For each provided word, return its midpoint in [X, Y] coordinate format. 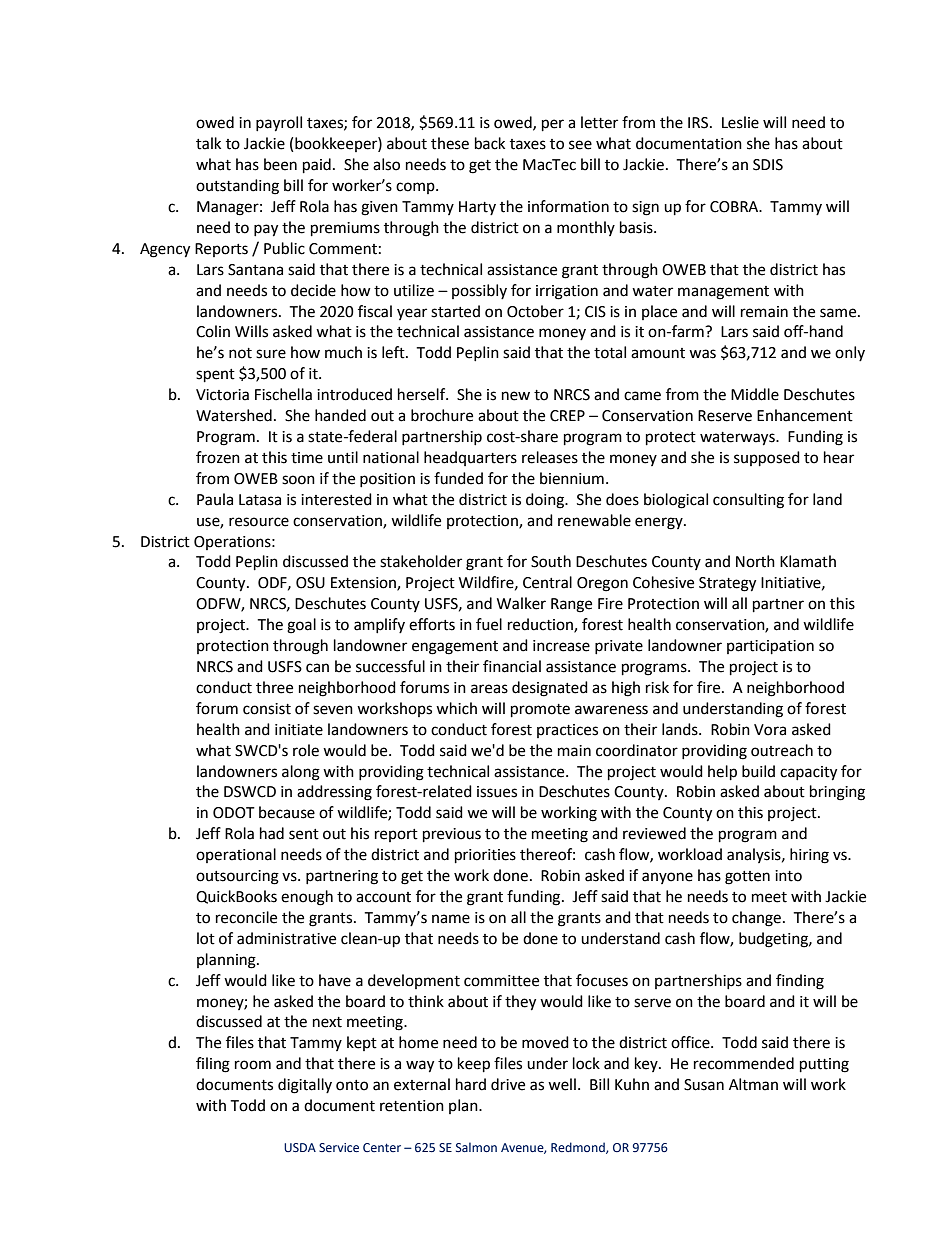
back [490, 143]
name [451, 919]
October [535, 311]
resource [259, 522]
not [240, 353]
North [755, 561]
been [280, 164]
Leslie [740, 122]
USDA [300, 1147]
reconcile [246, 917]
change [756, 919]
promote [540, 711]
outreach [782, 750]
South [551, 561]
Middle [755, 394]
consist [267, 709]
